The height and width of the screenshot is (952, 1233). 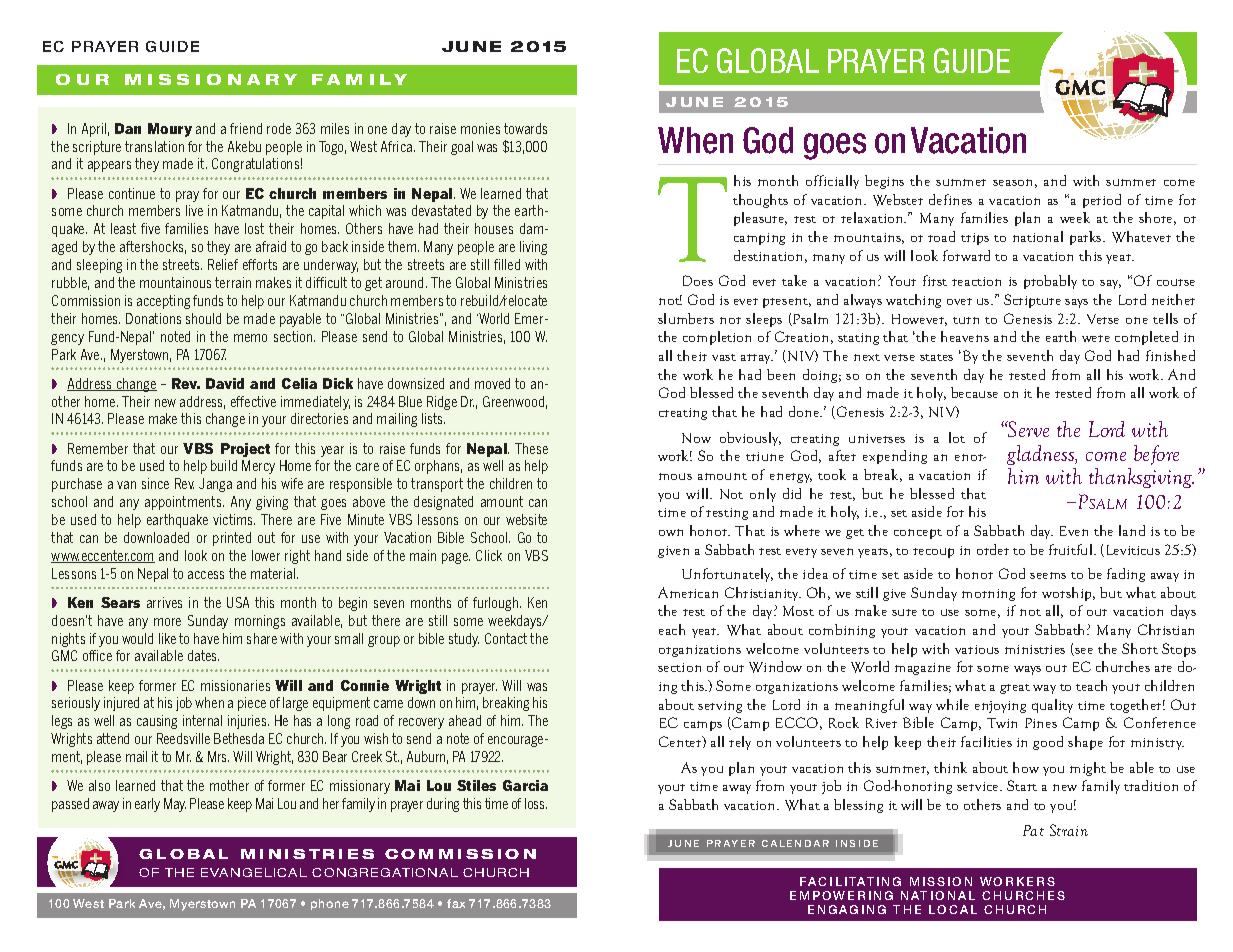 What do you see at coordinates (1052, 706) in the screenshot?
I see `quality` at bounding box center [1052, 706].
